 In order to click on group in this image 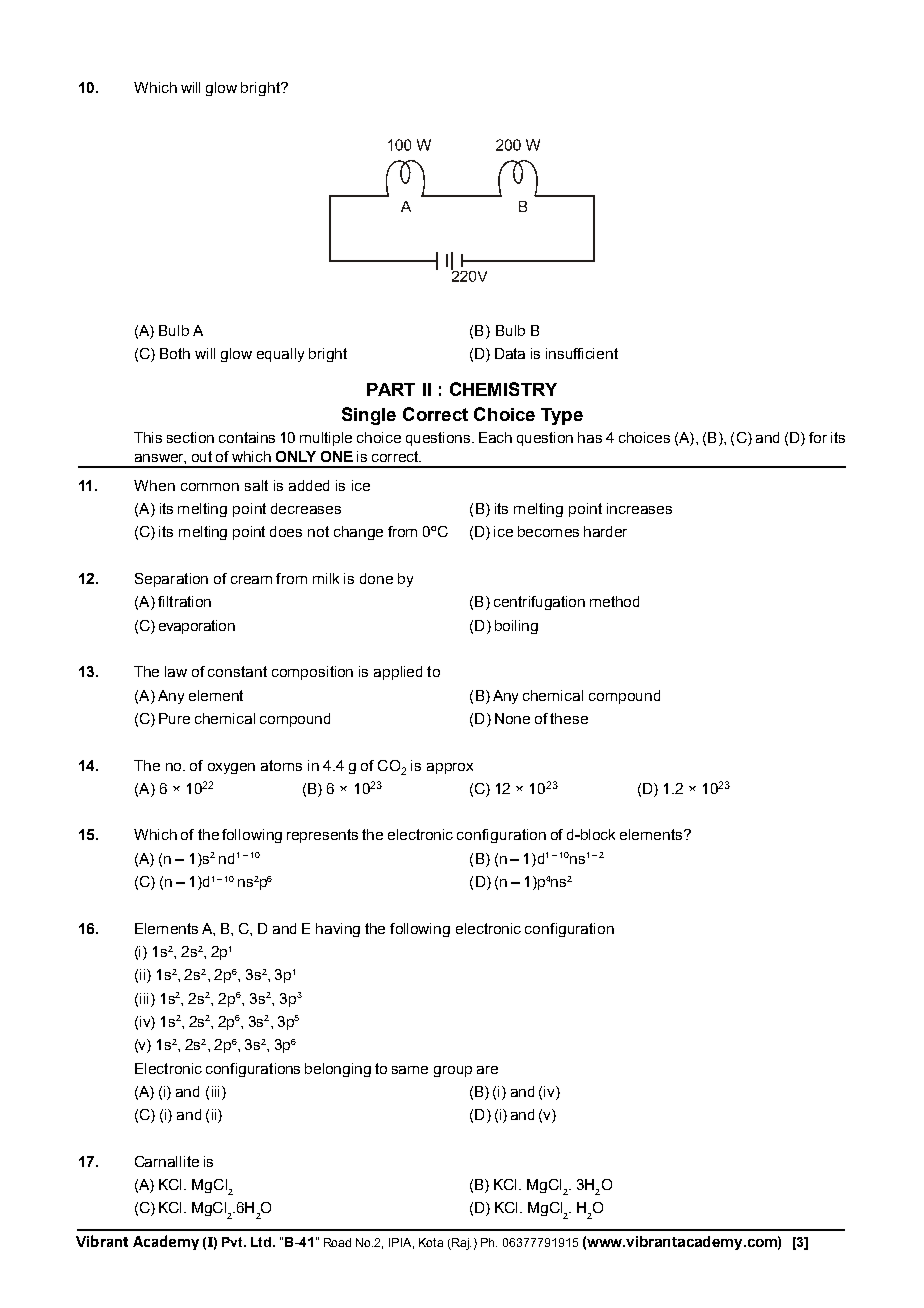, I will do `click(453, 1071)`.
